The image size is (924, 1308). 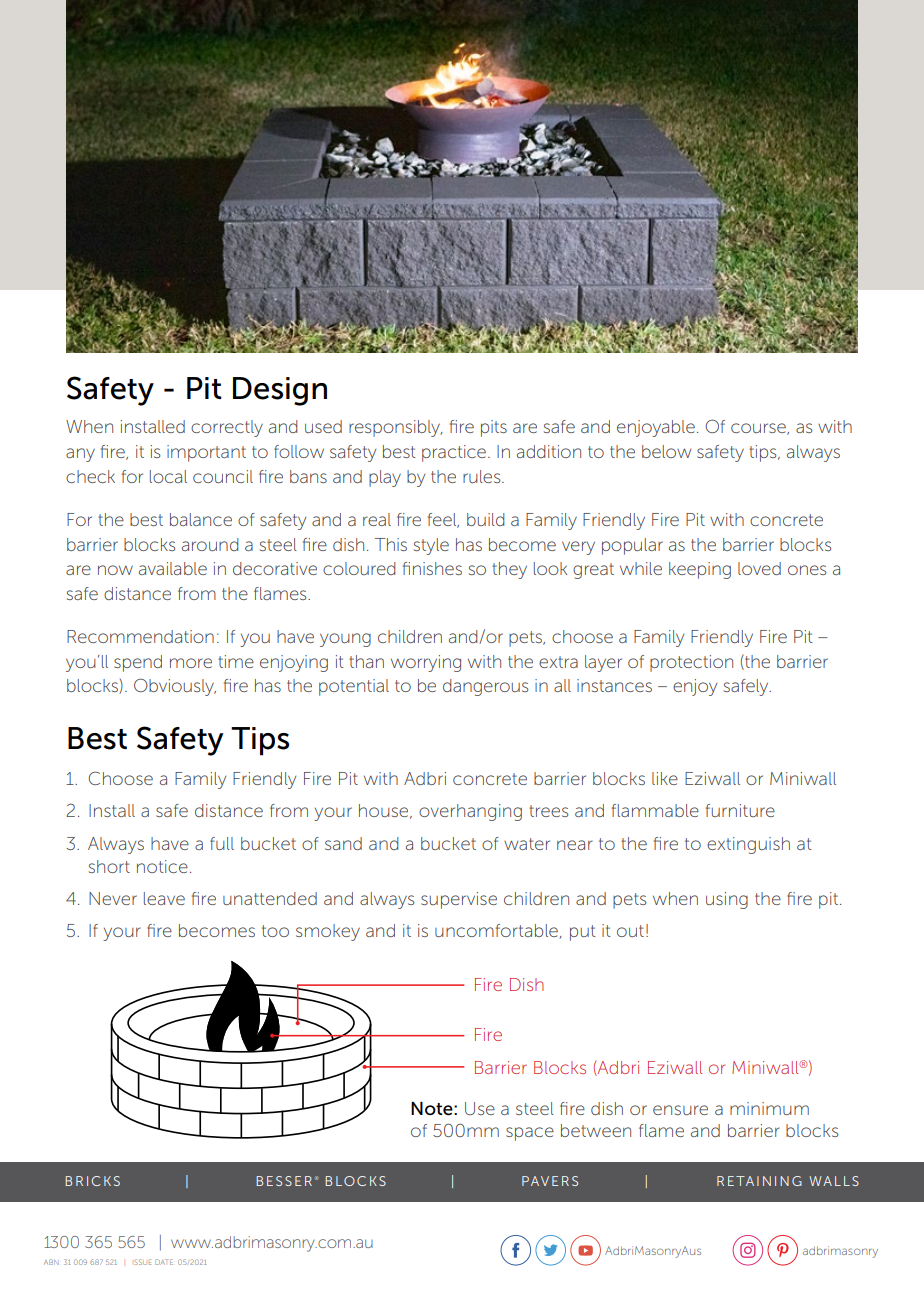 What do you see at coordinates (426, 663) in the image?
I see `worrying` at bounding box center [426, 663].
